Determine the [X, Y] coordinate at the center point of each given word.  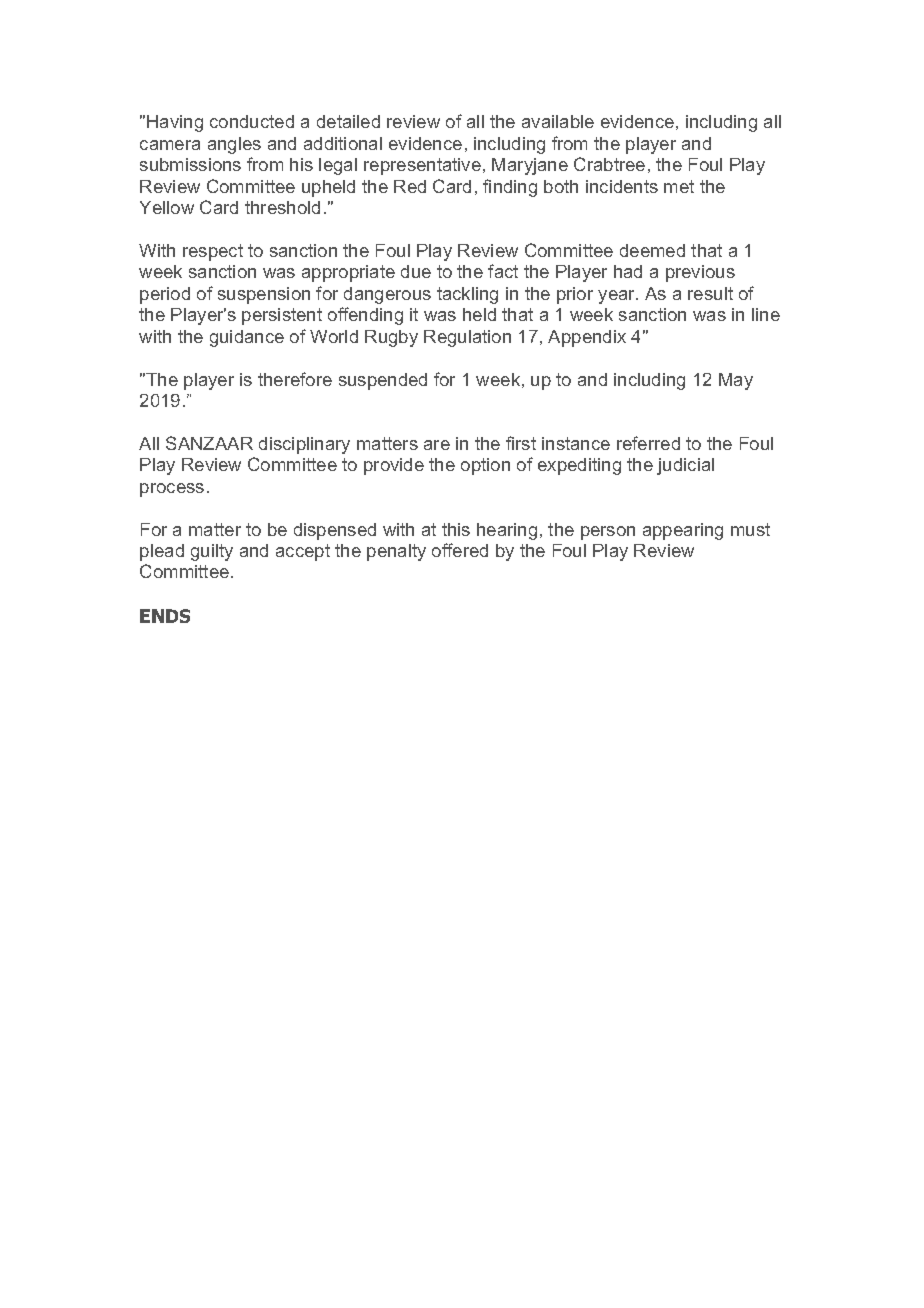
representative [422, 166]
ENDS [165, 616]
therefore [295, 379]
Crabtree [609, 164]
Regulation [467, 338]
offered [460, 550]
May [736, 381]
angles [234, 145]
